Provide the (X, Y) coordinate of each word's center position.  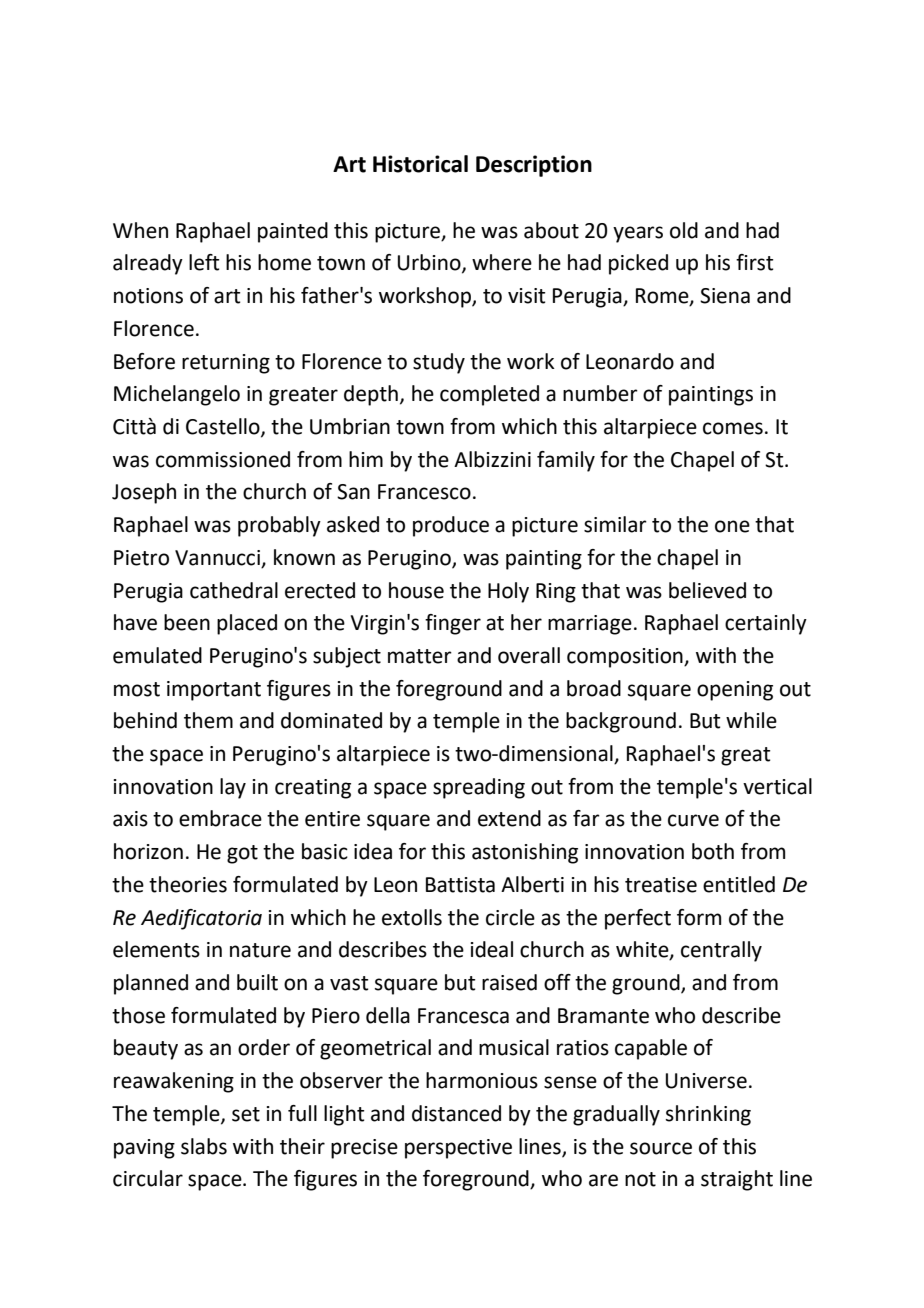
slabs (204, 1146)
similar (615, 524)
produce (451, 526)
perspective (458, 1149)
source (661, 1148)
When (140, 230)
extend (509, 818)
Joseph (144, 493)
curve (693, 820)
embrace (220, 818)
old (684, 230)
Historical (420, 164)
